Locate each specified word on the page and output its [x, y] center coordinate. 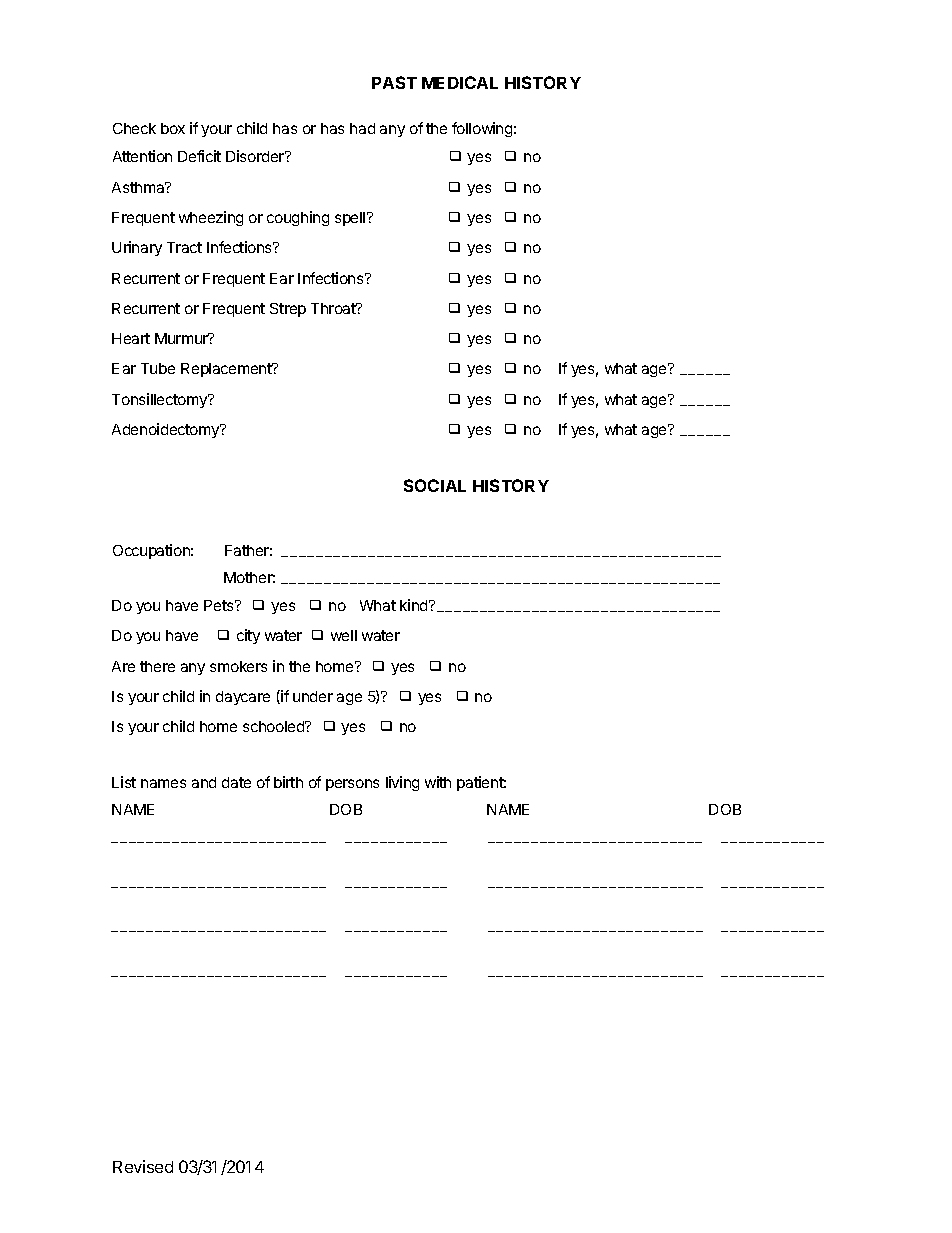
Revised [143, 1166]
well [344, 635]
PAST [394, 82]
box [173, 128]
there [157, 666]
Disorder [256, 156]
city [248, 636]
